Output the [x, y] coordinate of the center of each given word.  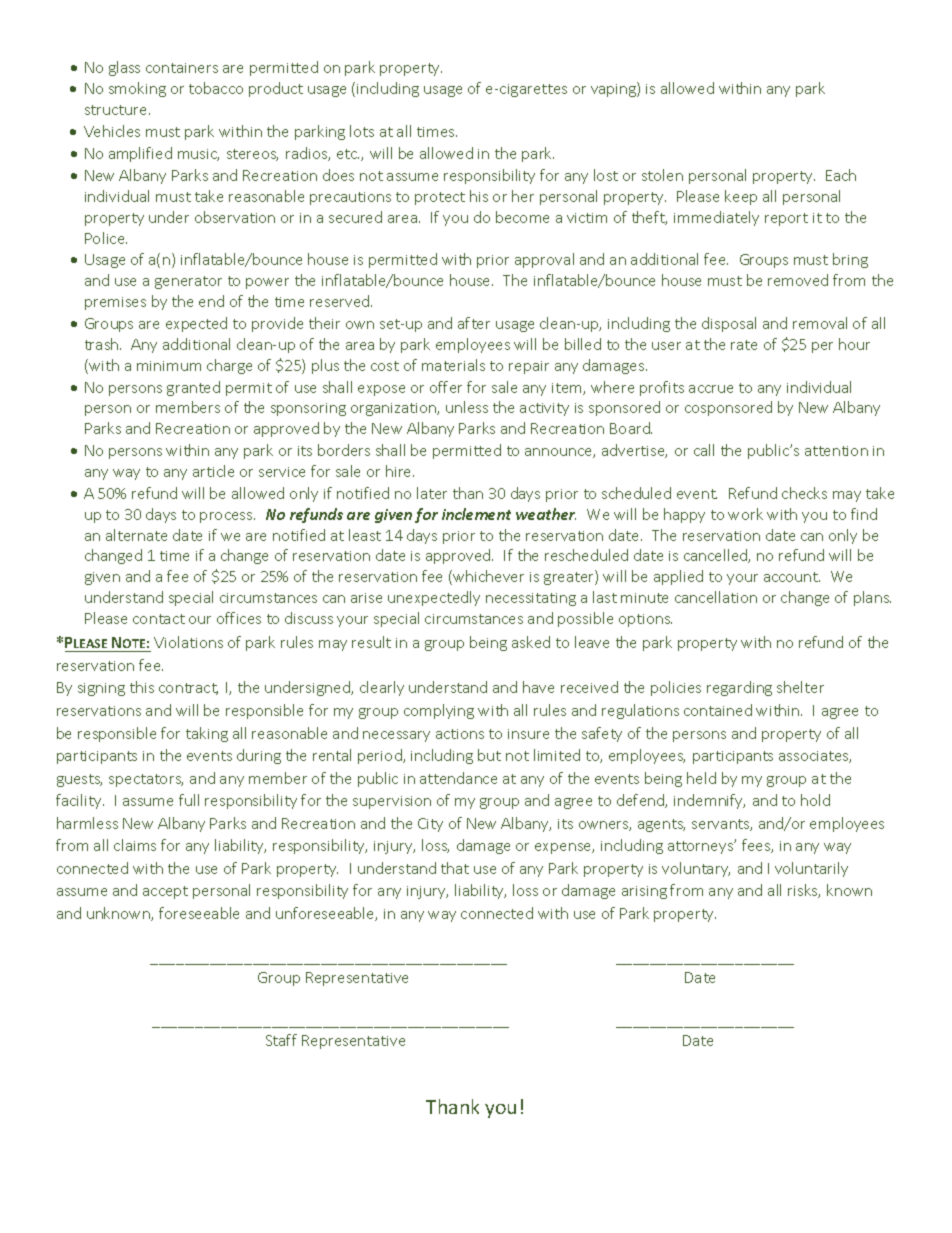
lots [362, 131]
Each [841, 175]
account [792, 577]
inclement [476, 514]
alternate [136, 535]
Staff [281, 1040]
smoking [137, 89]
